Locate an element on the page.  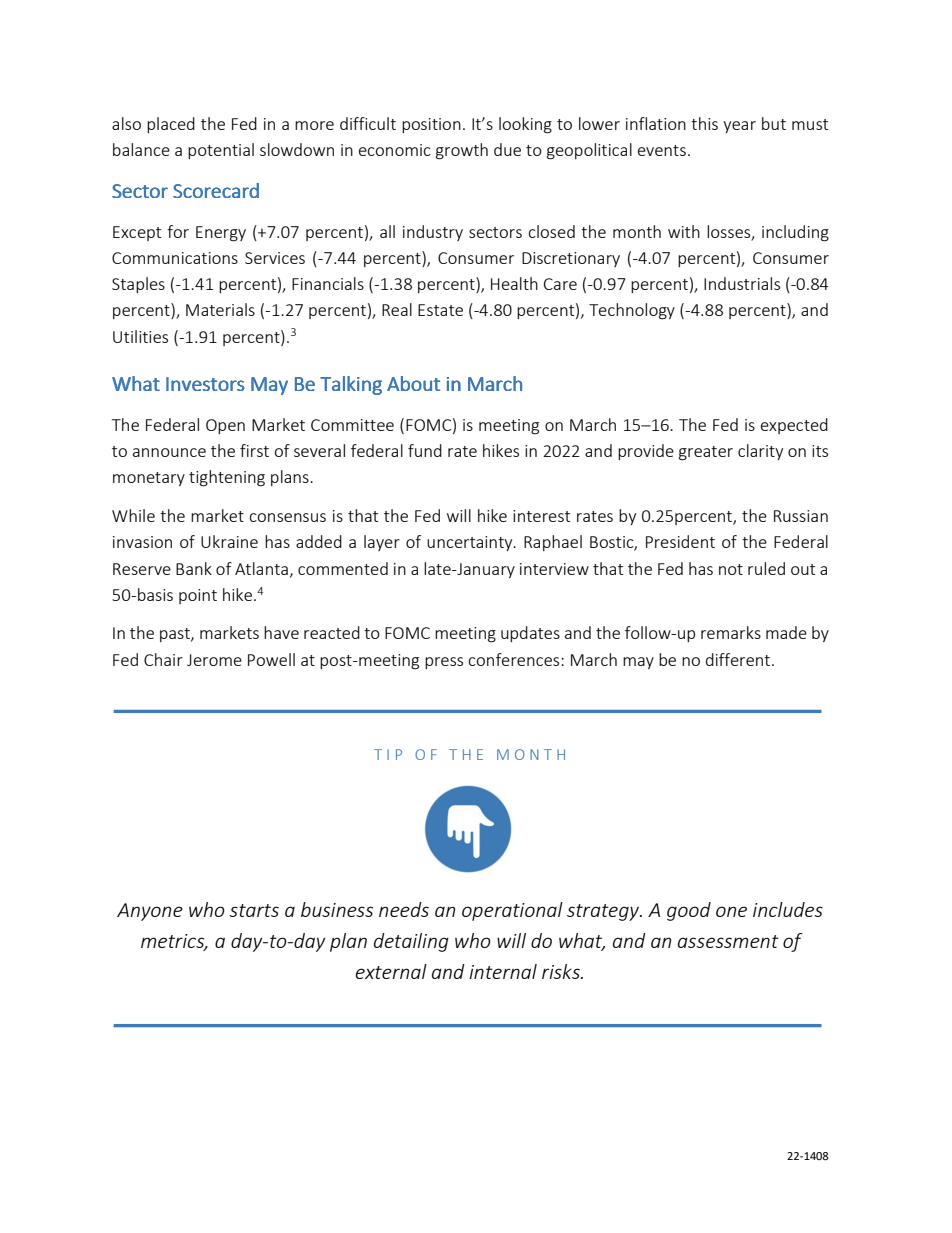
Ukraine is located at coordinates (229, 541).
